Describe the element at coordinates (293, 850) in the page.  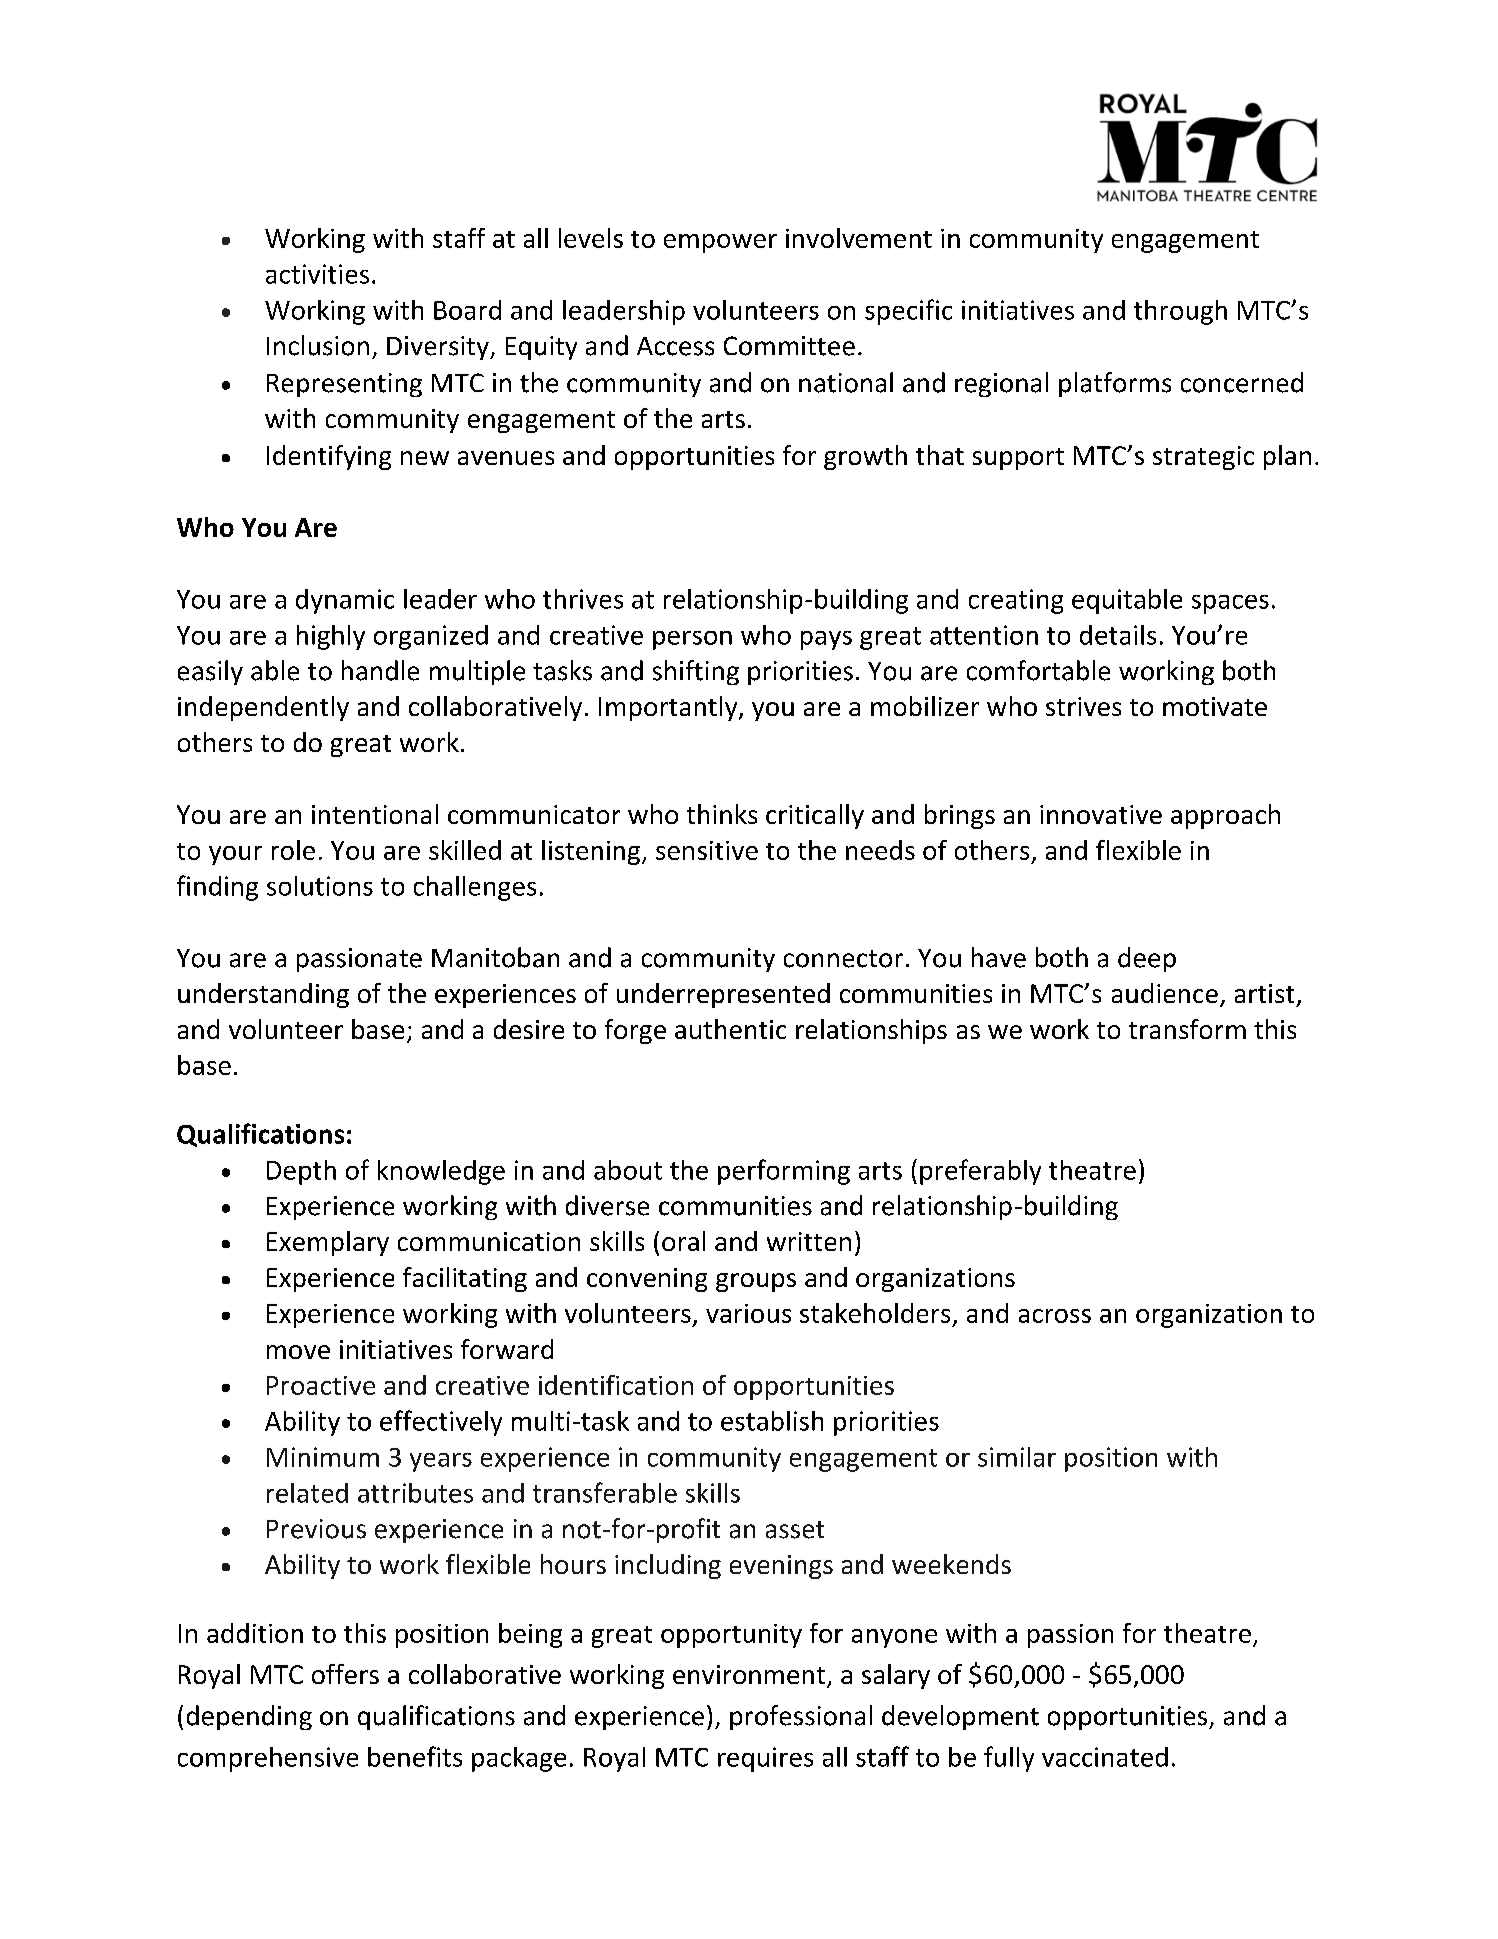
I see `role` at that location.
